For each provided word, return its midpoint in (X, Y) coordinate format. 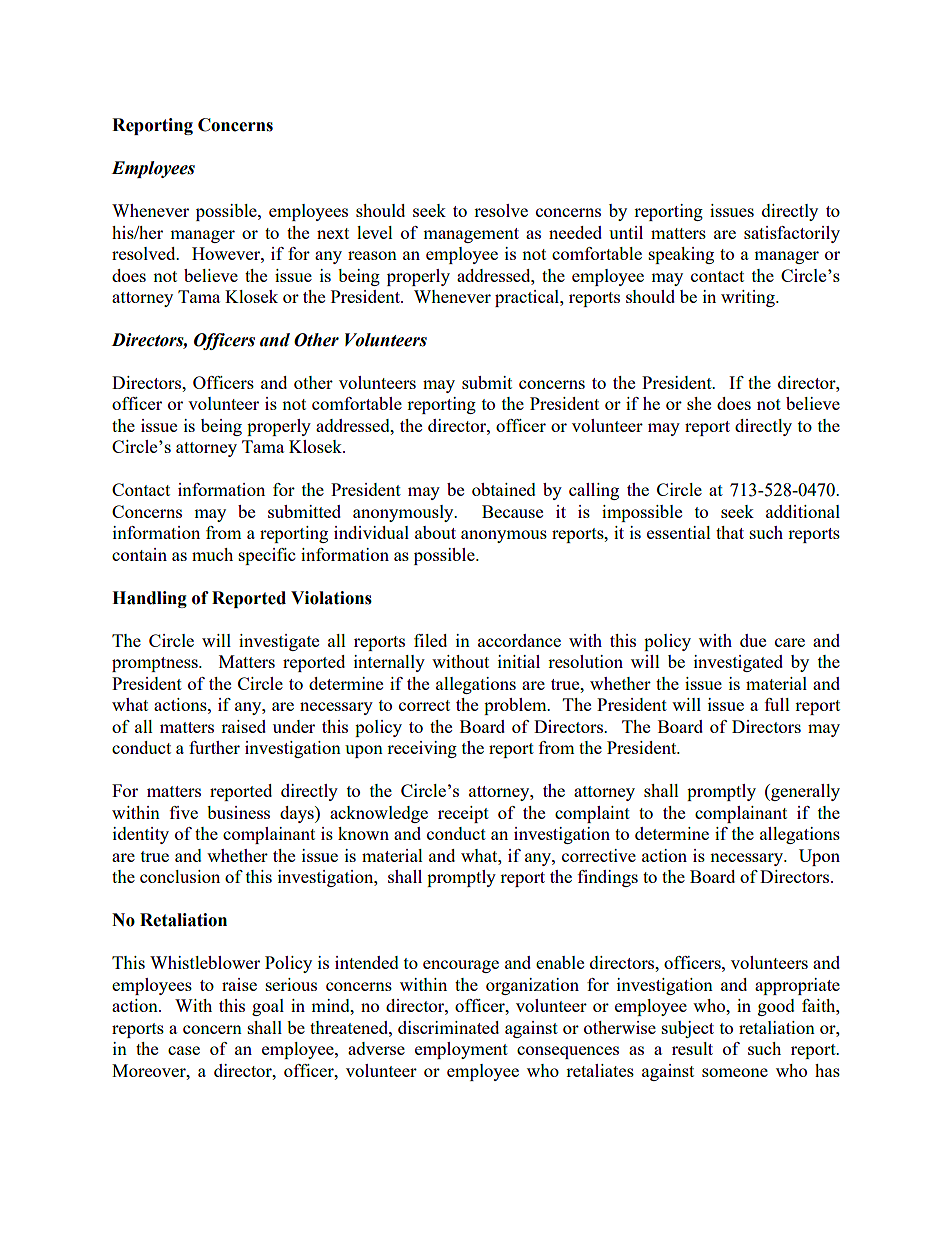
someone (735, 1072)
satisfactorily (792, 234)
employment (461, 1050)
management (471, 235)
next (333, 233)
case (184, 1050)
